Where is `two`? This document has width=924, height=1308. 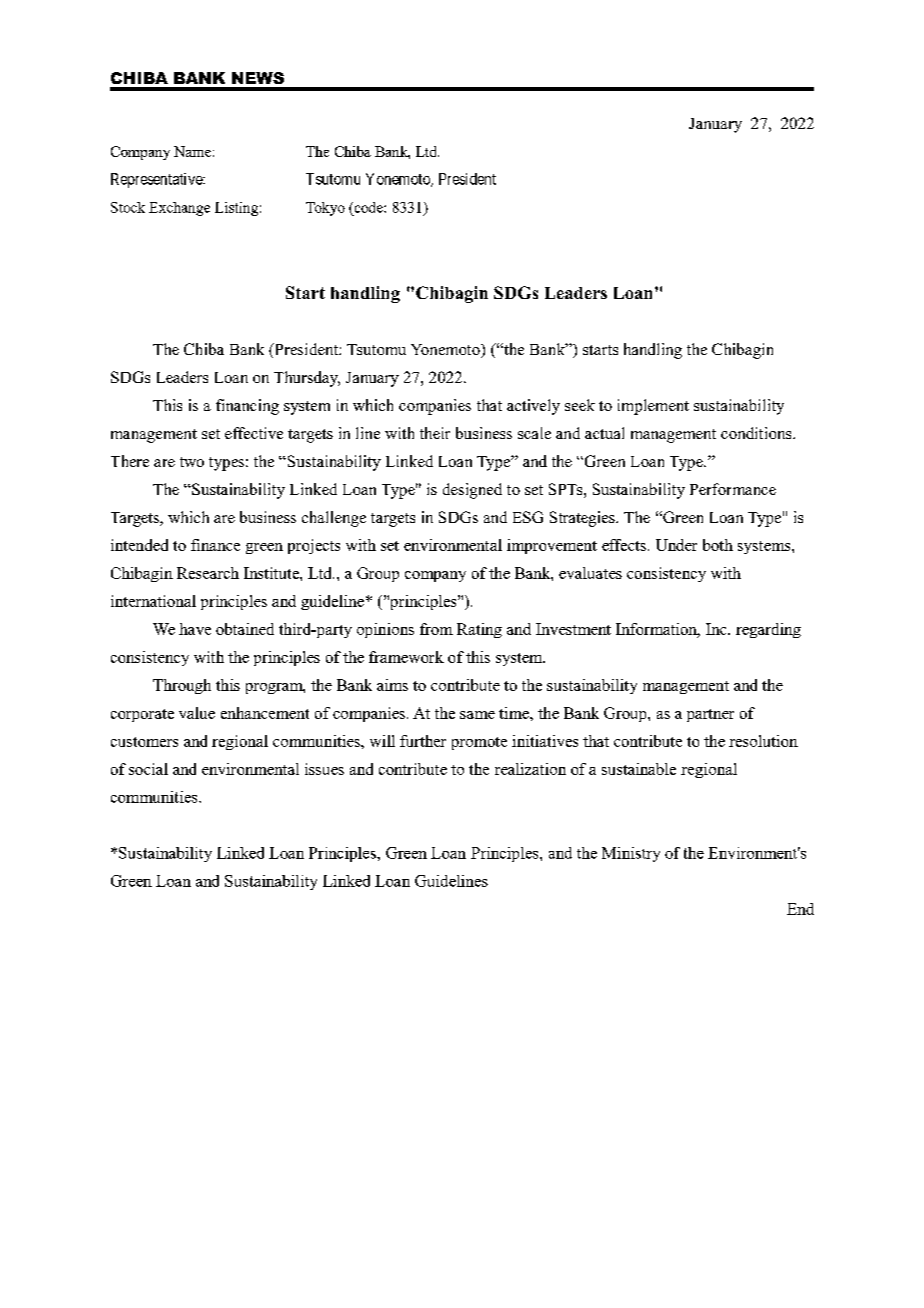
two is located at coordinates (192, 462).
